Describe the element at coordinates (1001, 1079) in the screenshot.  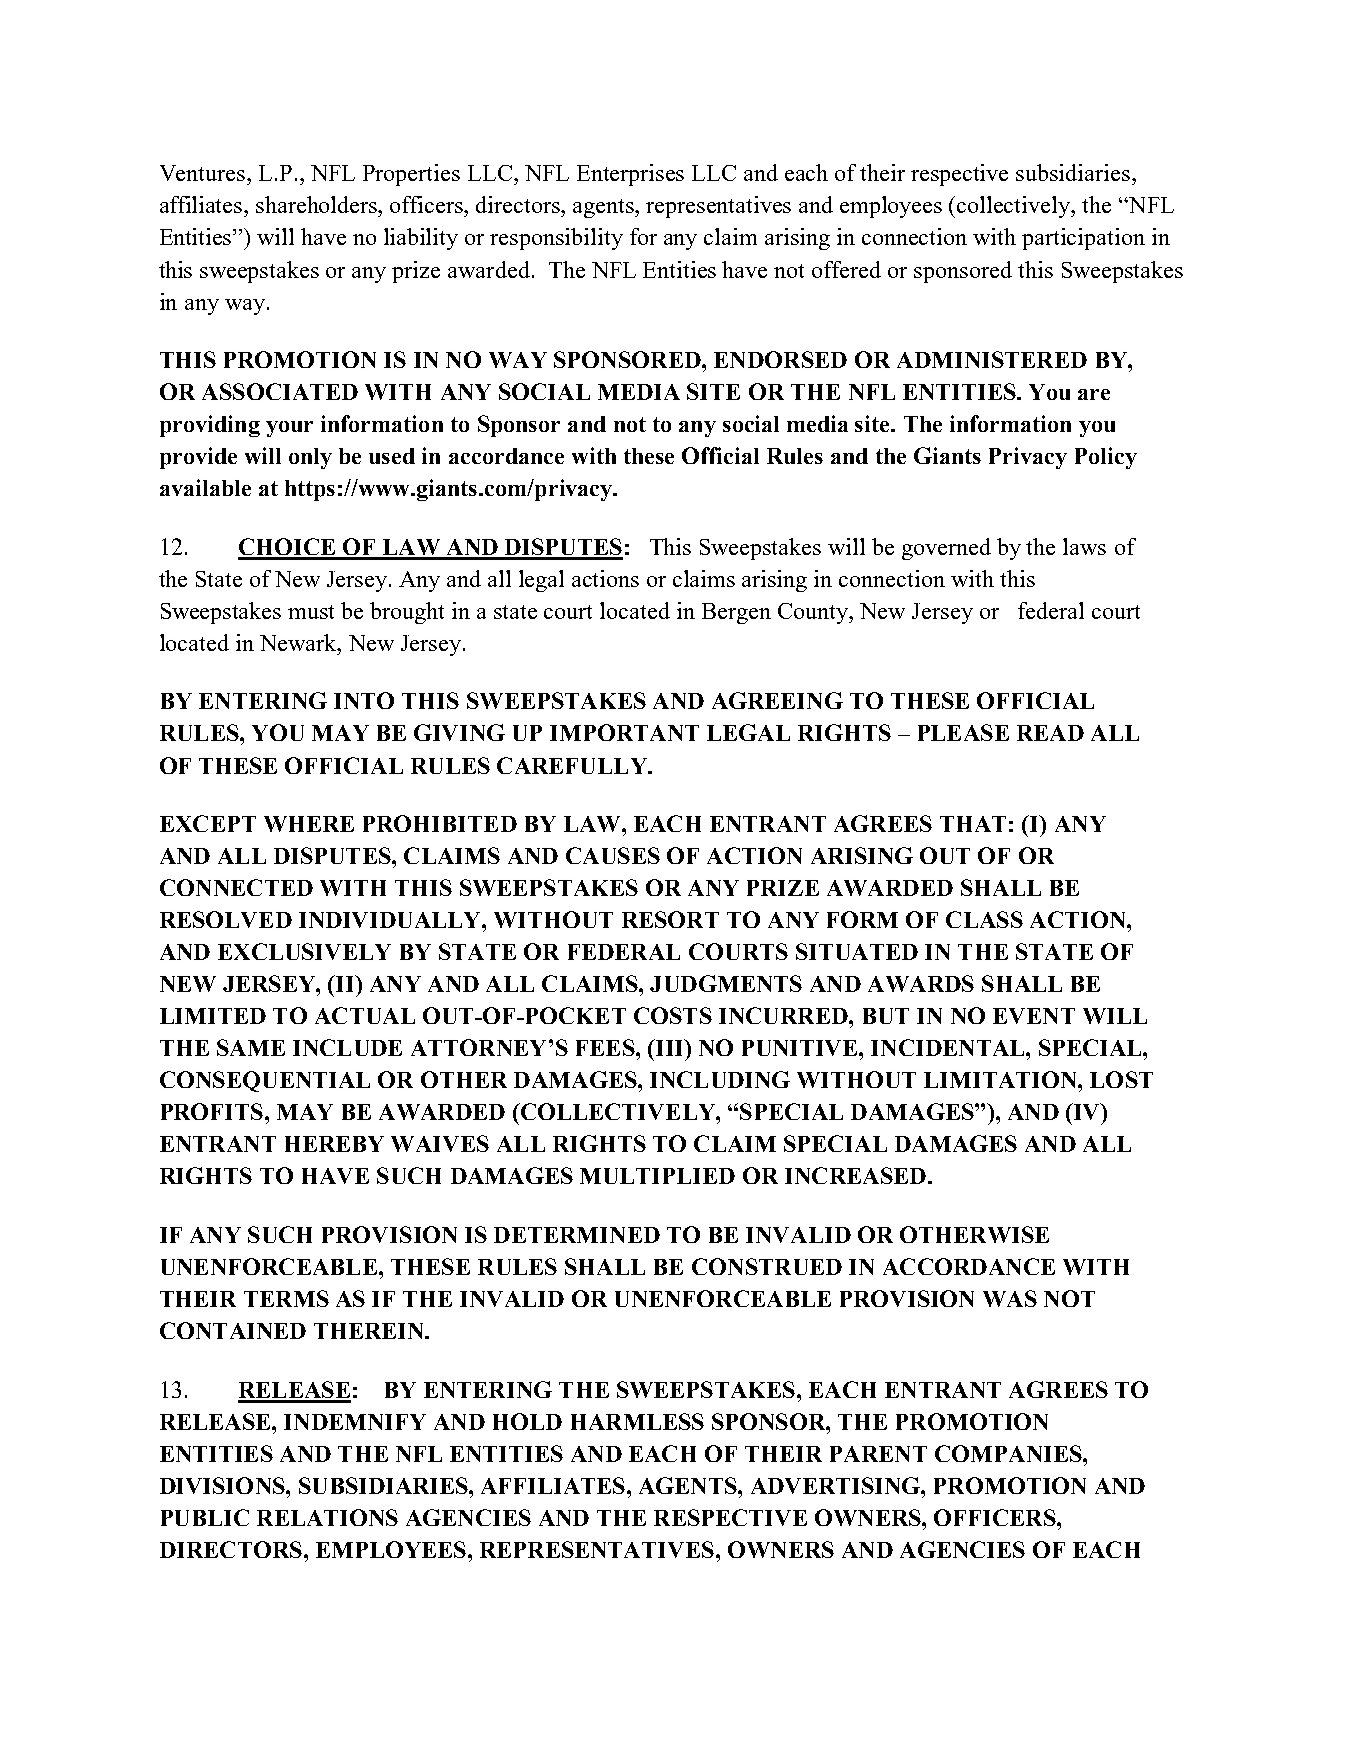
I see `LIMITATION` at that location.
